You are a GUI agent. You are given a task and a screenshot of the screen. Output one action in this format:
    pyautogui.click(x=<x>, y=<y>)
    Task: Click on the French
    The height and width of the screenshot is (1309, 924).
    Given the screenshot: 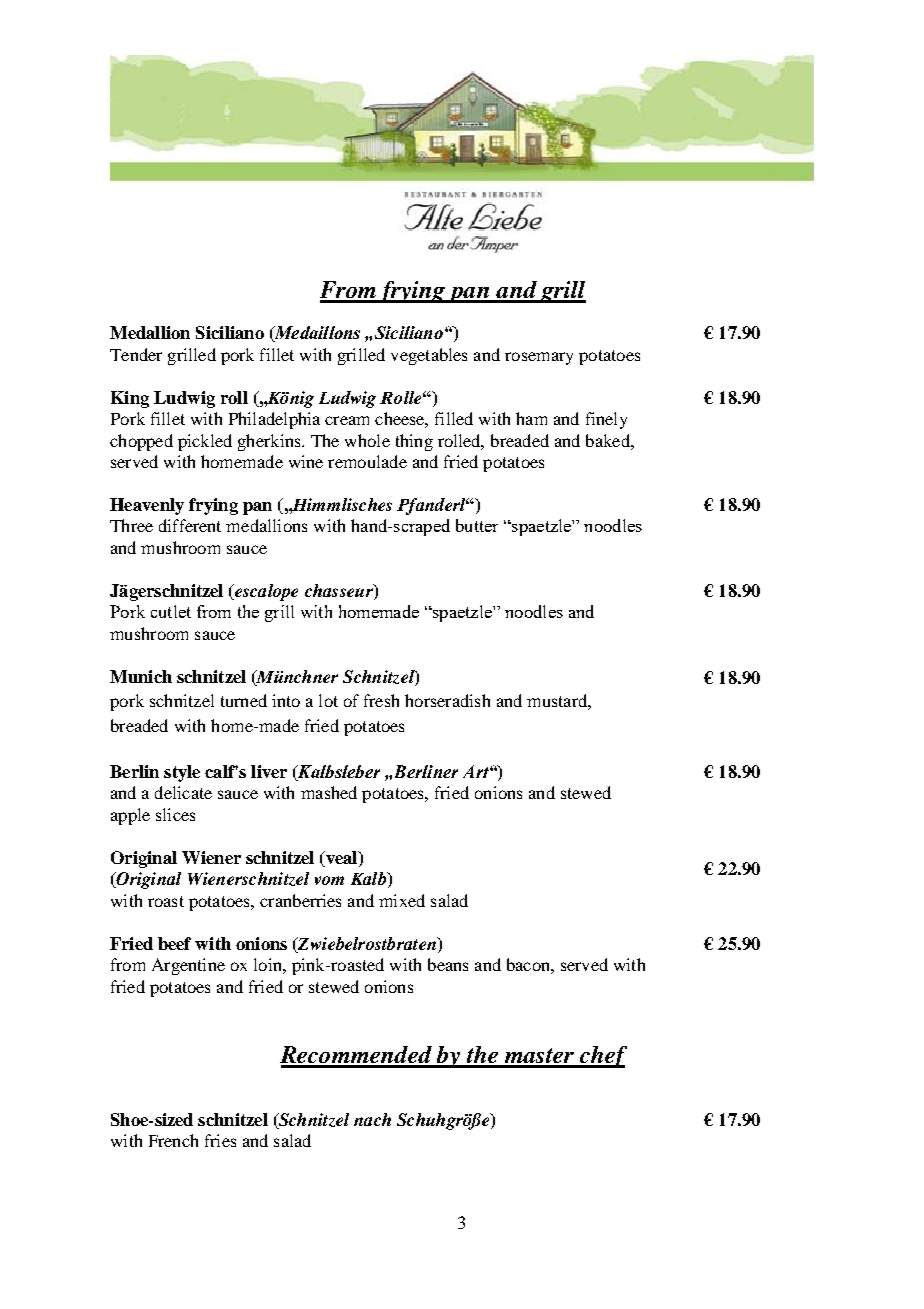 What is the action you would take?
    pyautogui.click(x=173, y=1140)
